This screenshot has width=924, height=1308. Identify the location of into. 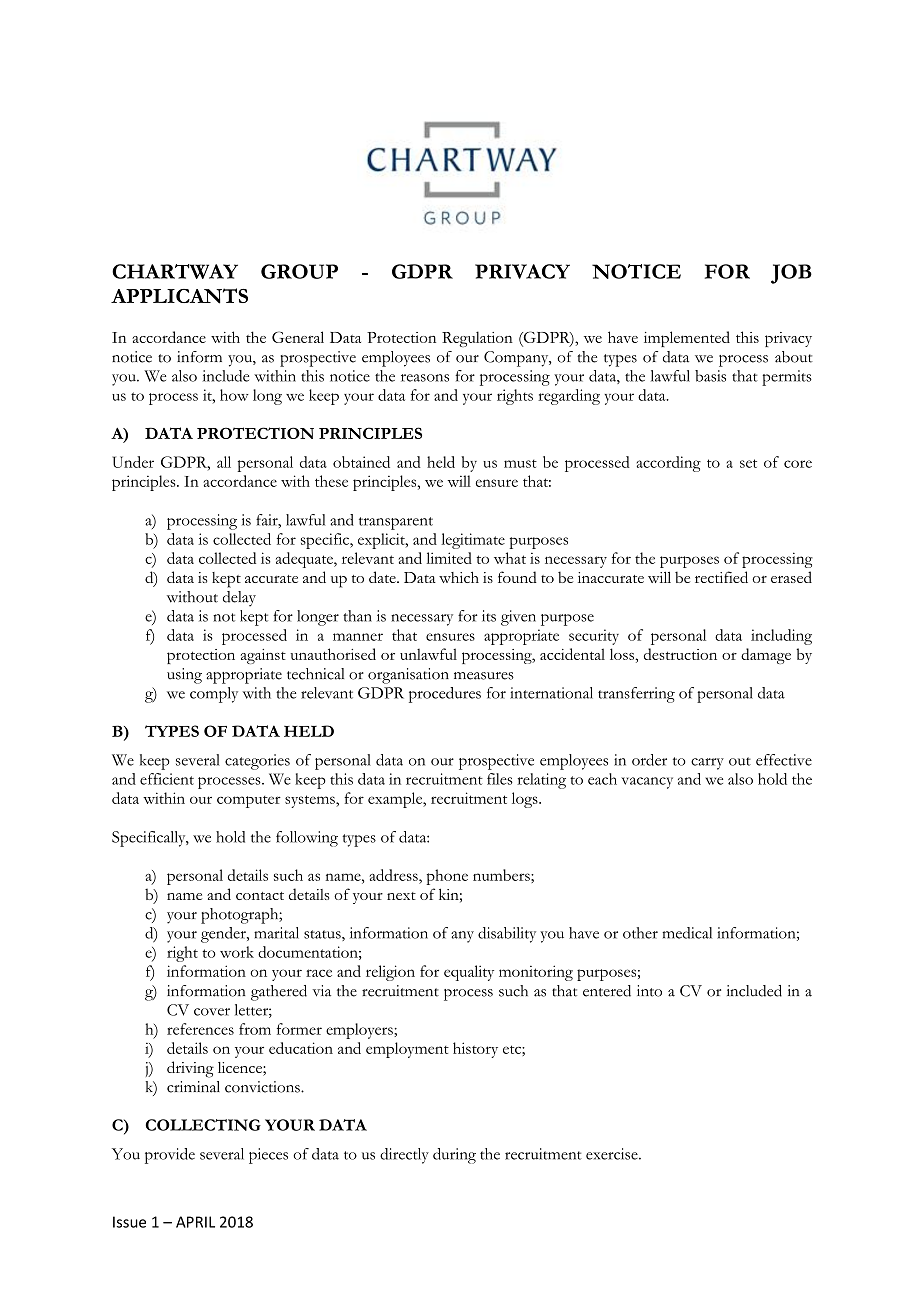
(649, 991).
